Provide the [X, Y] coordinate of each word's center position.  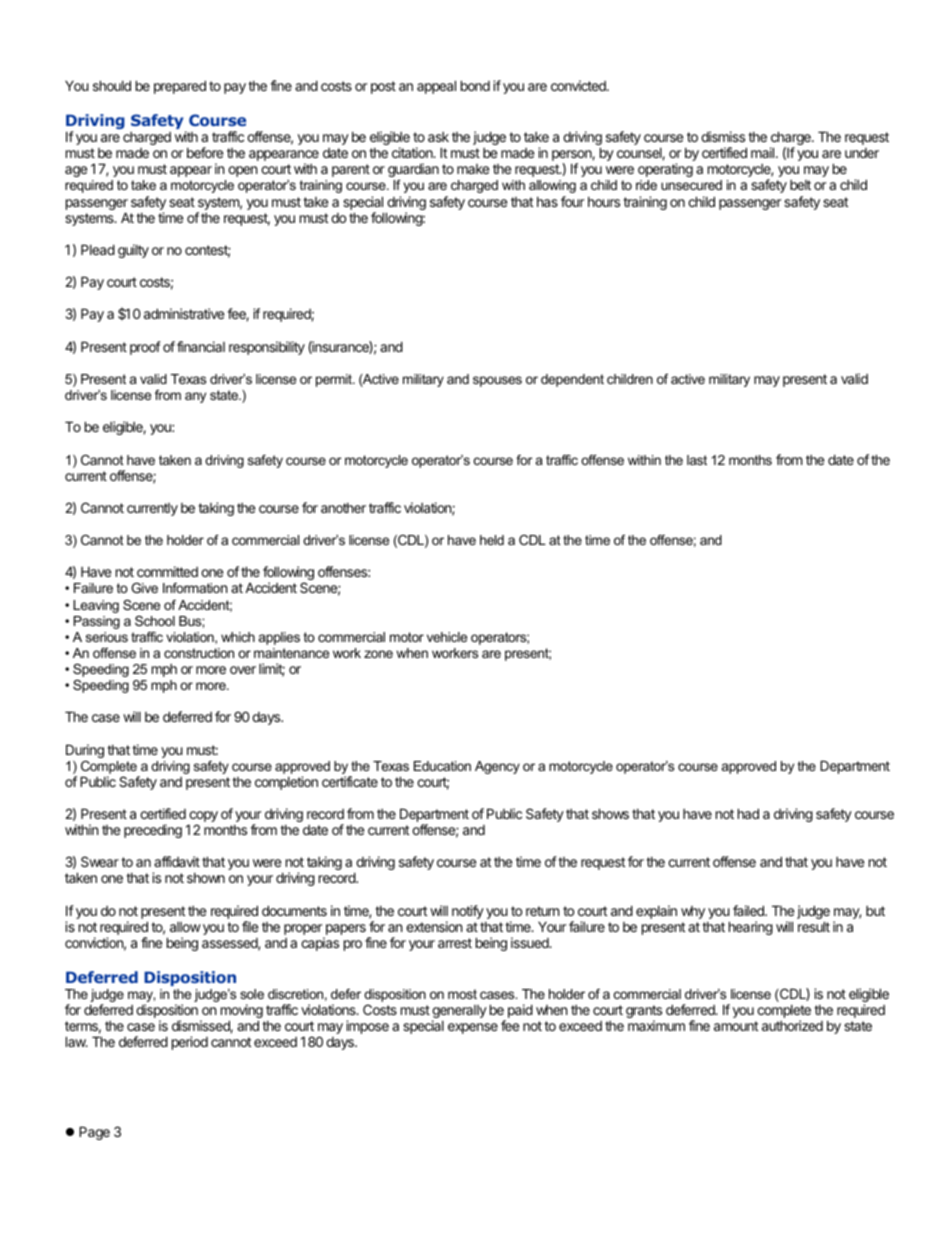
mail [764, 152]
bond [475, 85]
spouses [497, 381]
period [190, 1043]
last [697, 460]
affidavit [177, 861]
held [492, 540]
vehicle [447, 637]
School [155, 621]
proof [145, 348]
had [748, 813]
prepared [180, 87]
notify [468, 912]
